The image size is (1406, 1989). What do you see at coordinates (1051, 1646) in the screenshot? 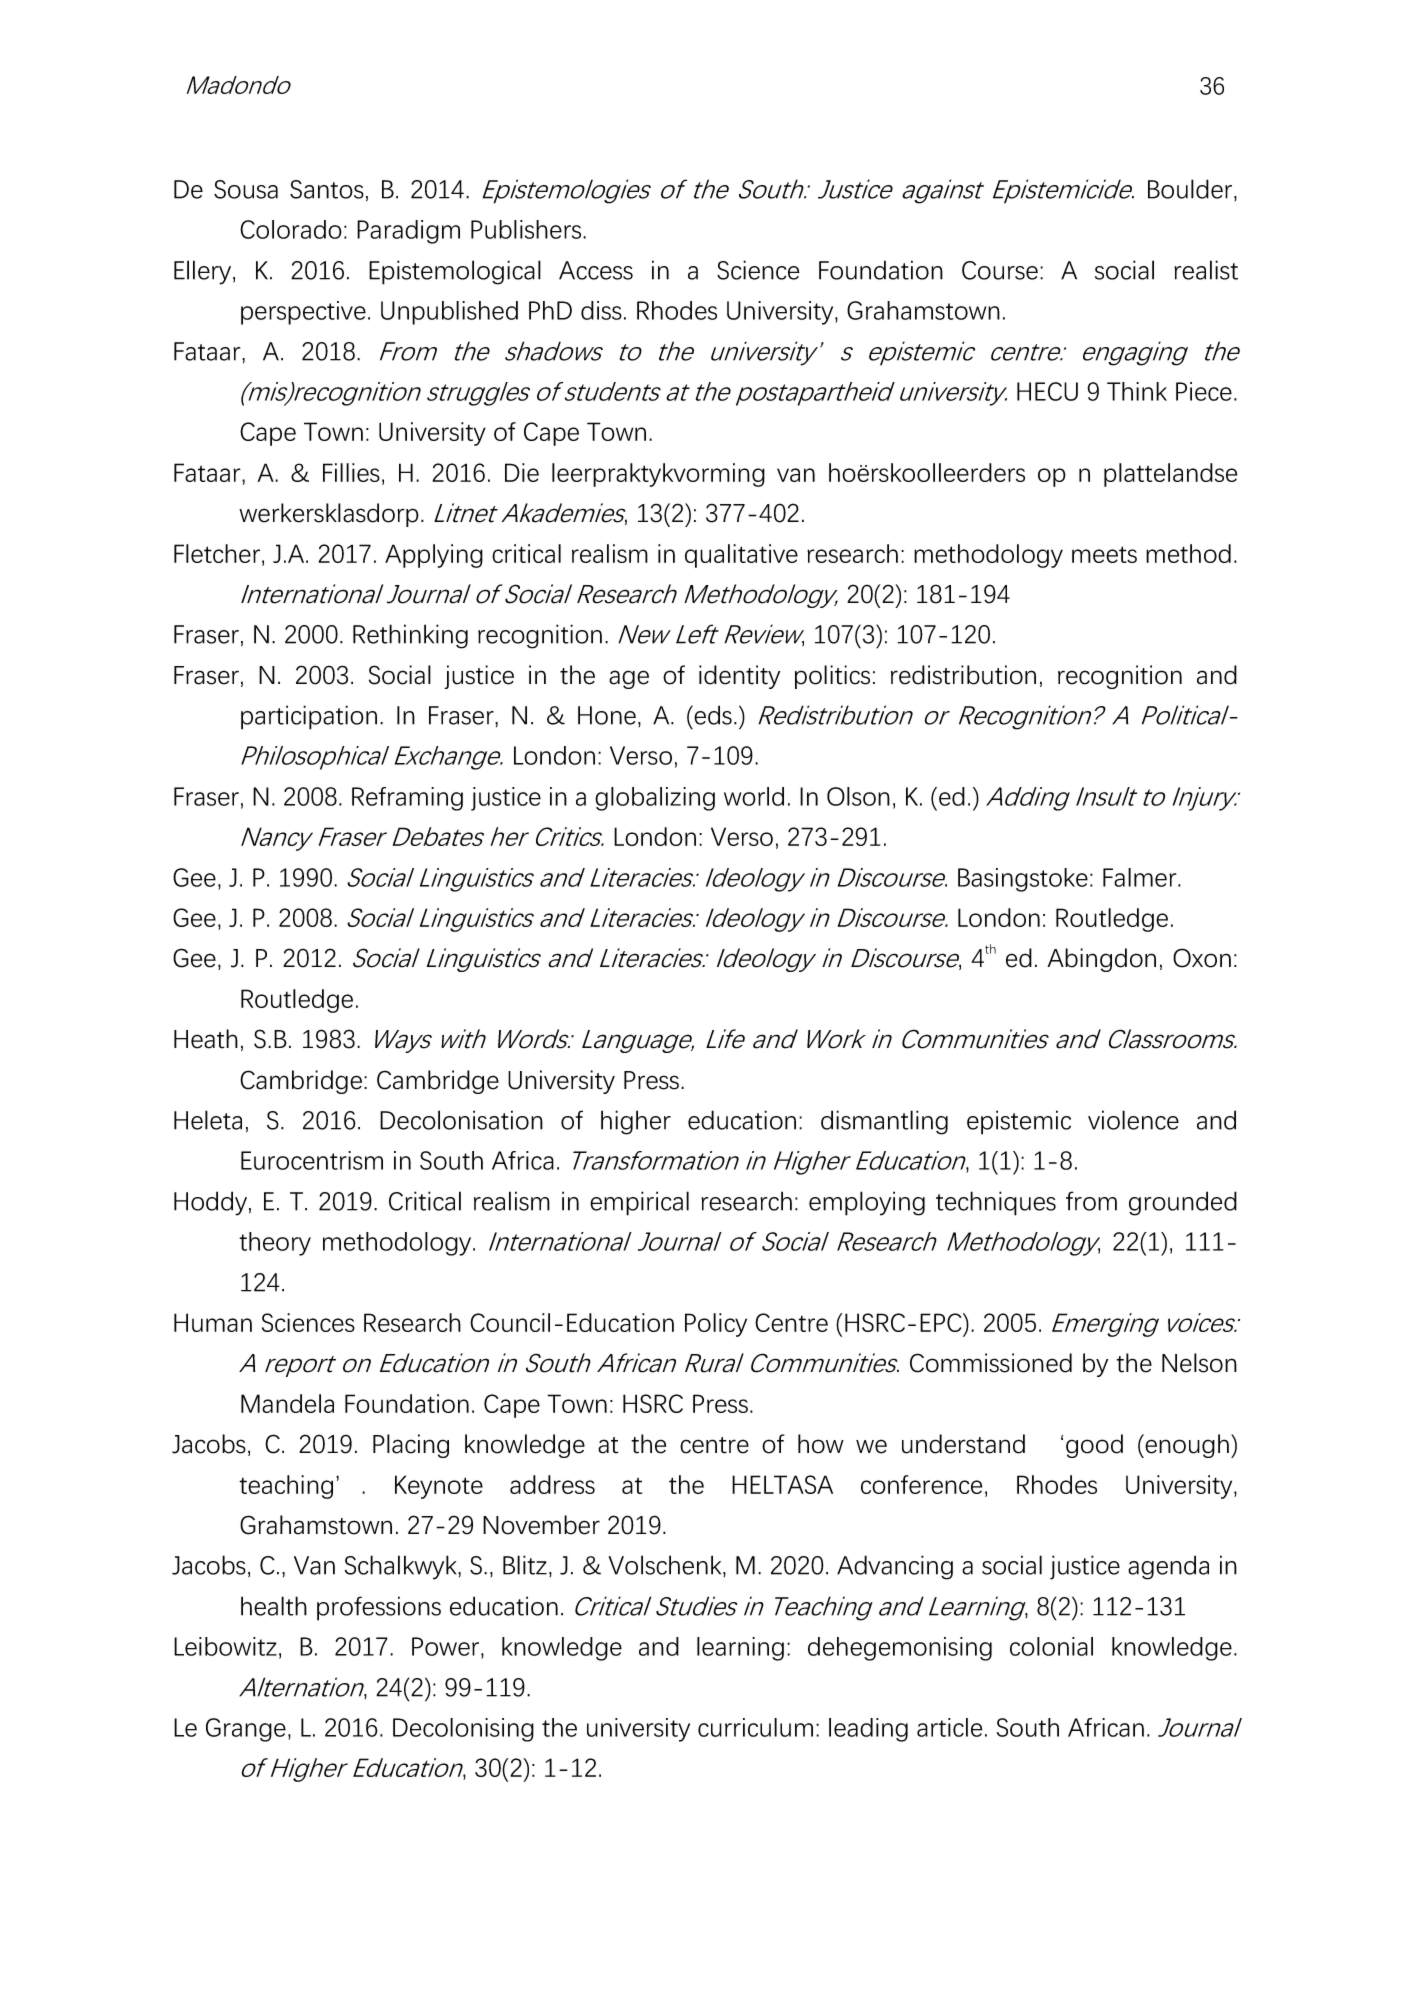
I see `colonial` at bounding box center [1051, 1646].
